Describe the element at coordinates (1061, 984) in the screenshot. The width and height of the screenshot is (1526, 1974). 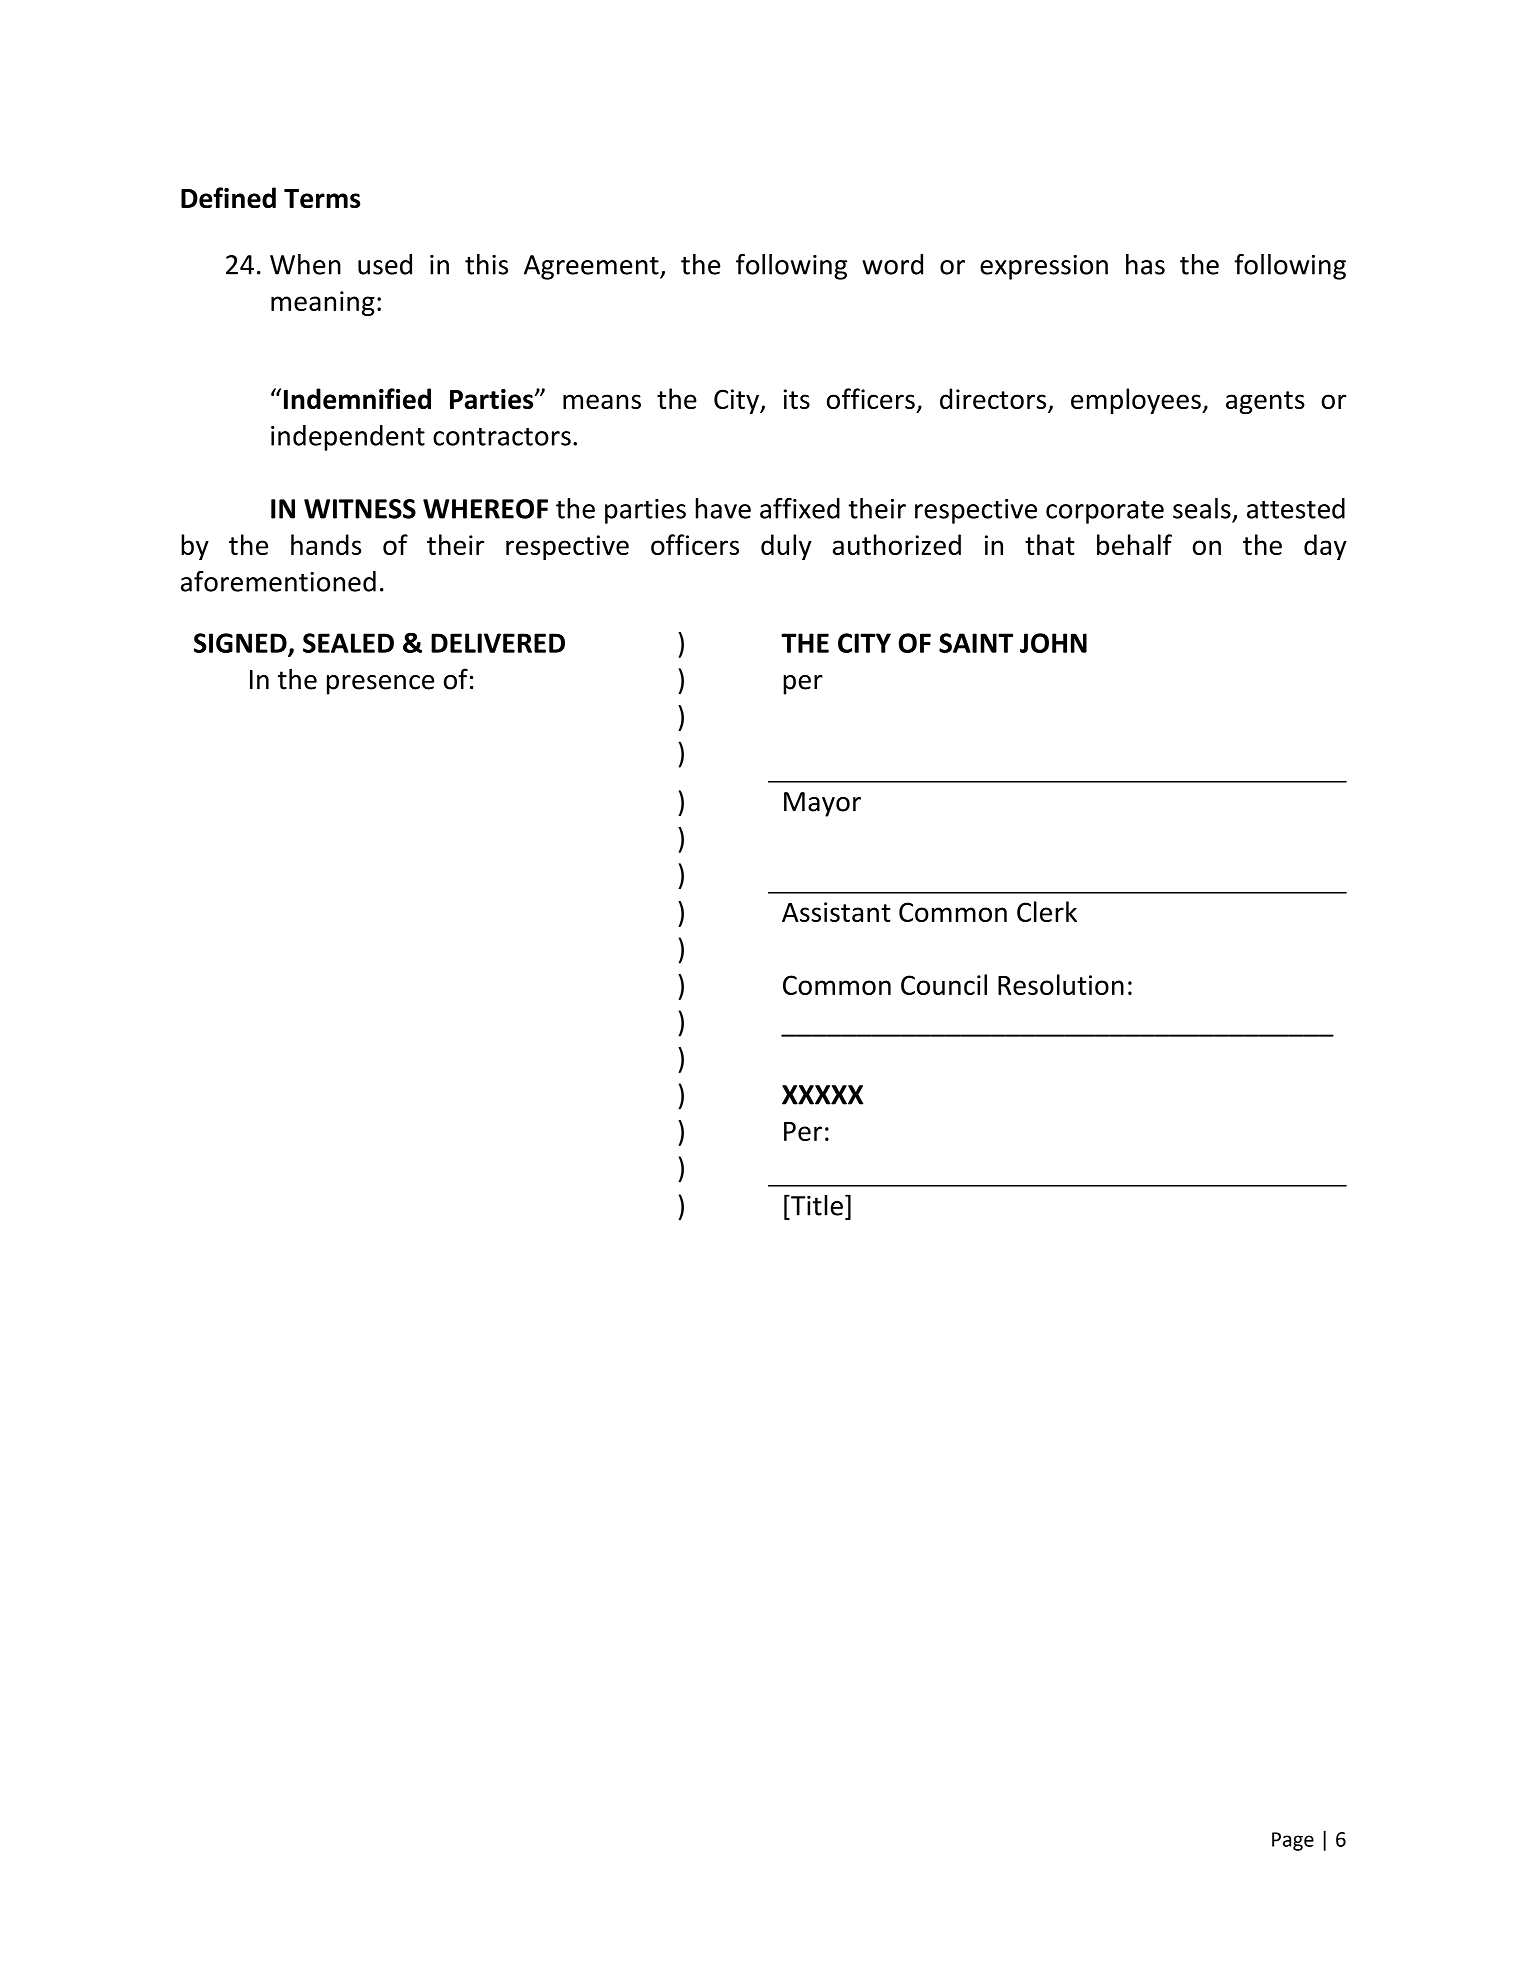
I see `Resolution` at that location.
